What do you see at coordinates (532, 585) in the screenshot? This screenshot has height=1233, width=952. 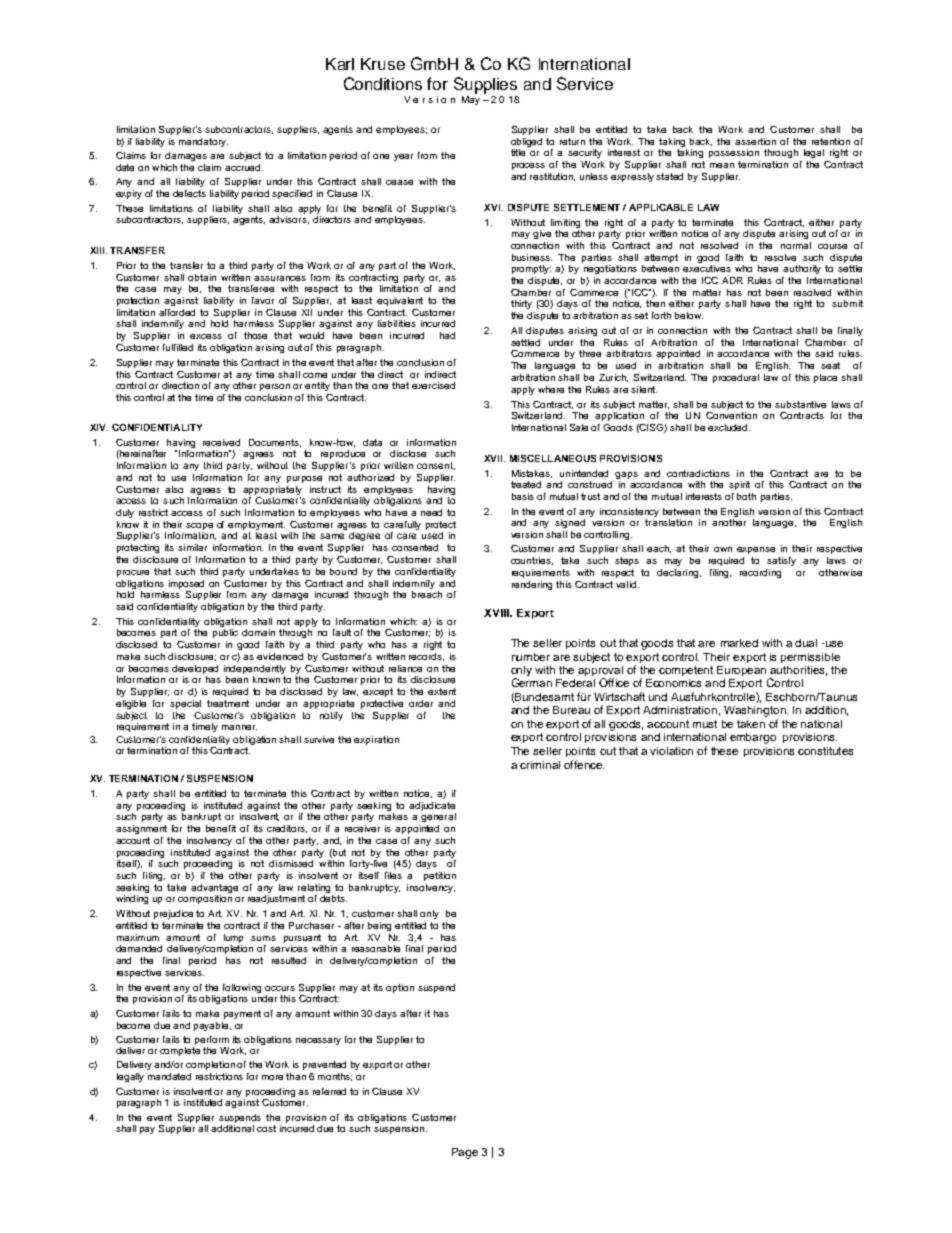 I see `rendering` at bounding box center [532, 585].
